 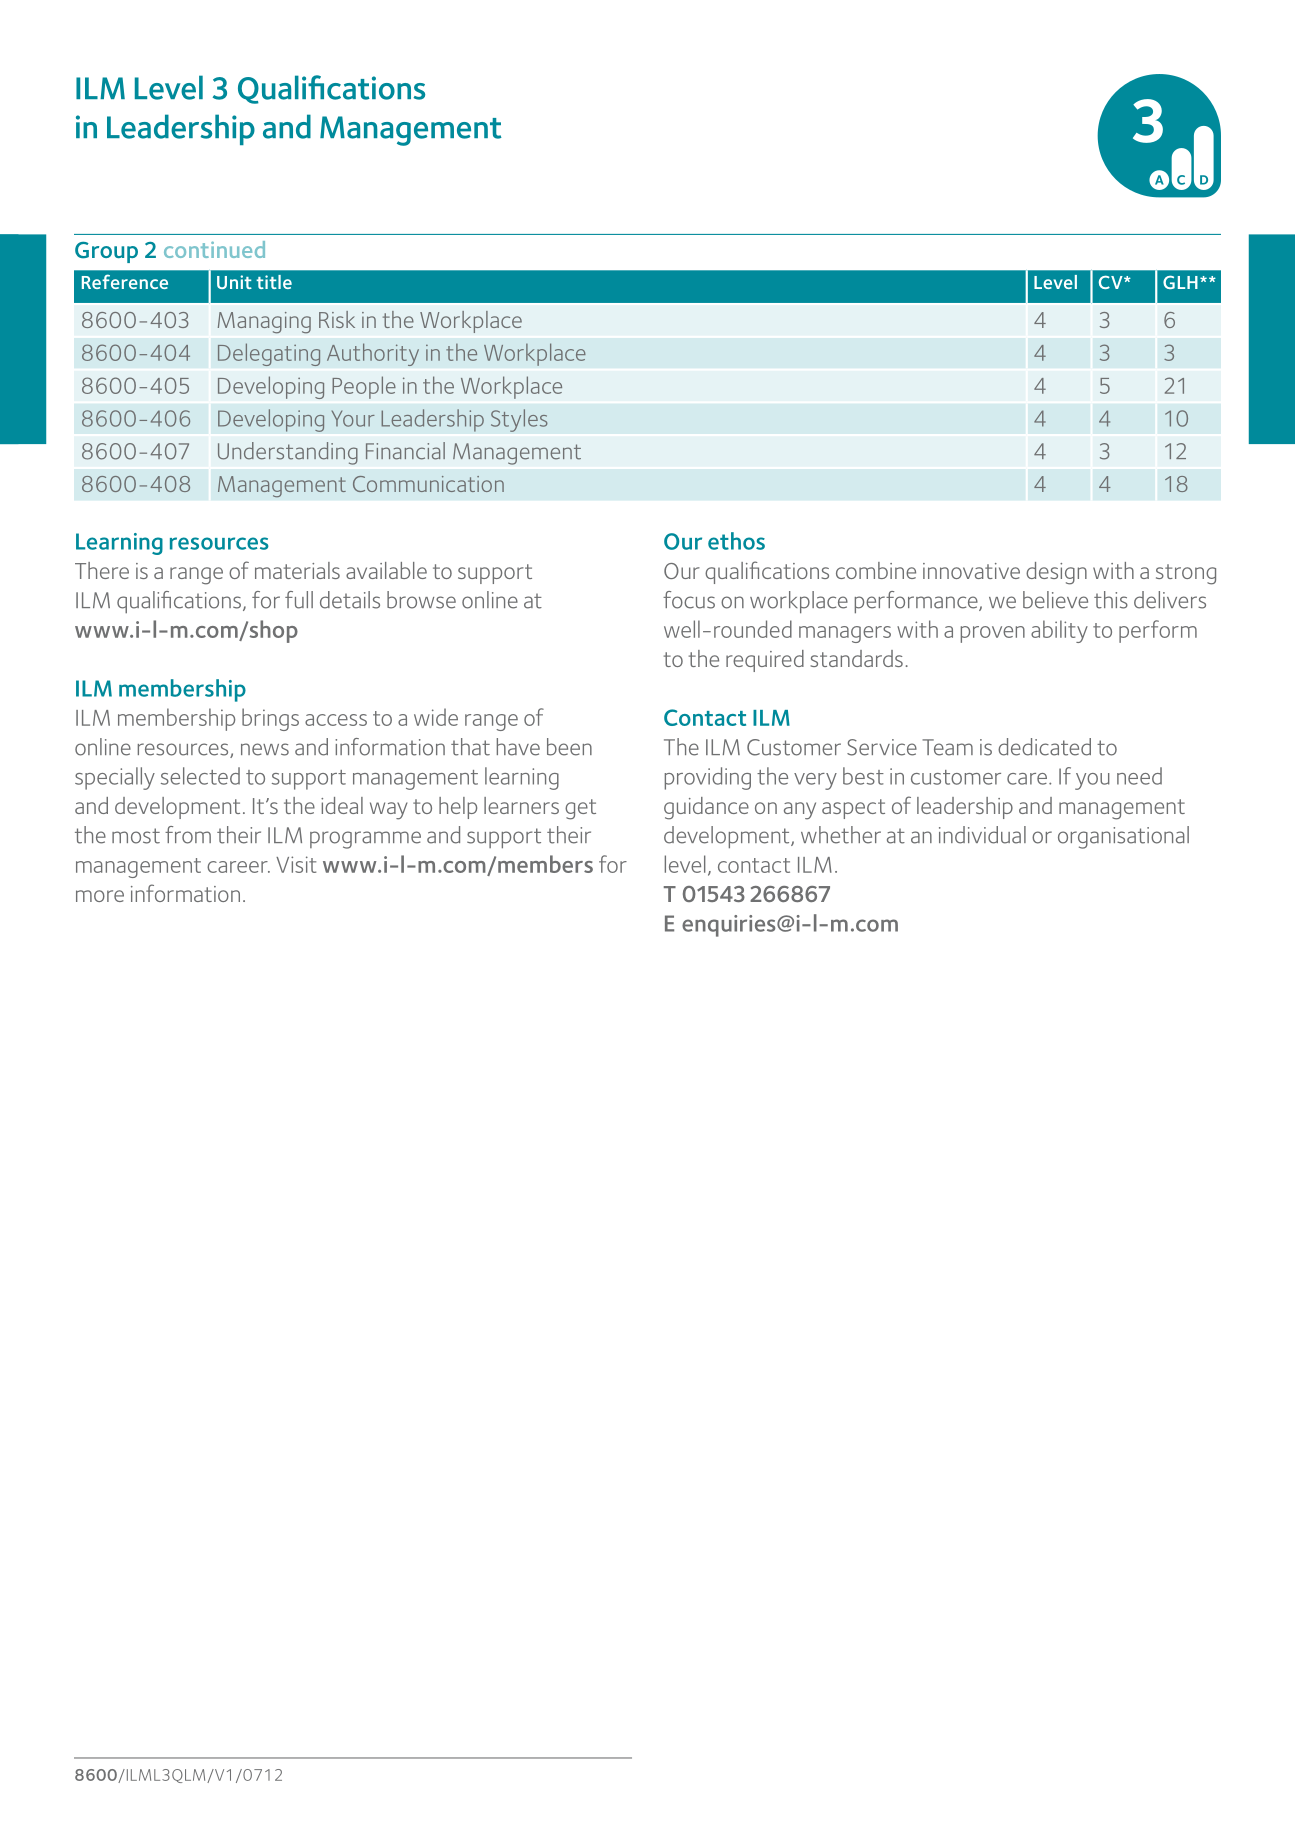 I want to click on Financial, so click(x=405, y=451).
